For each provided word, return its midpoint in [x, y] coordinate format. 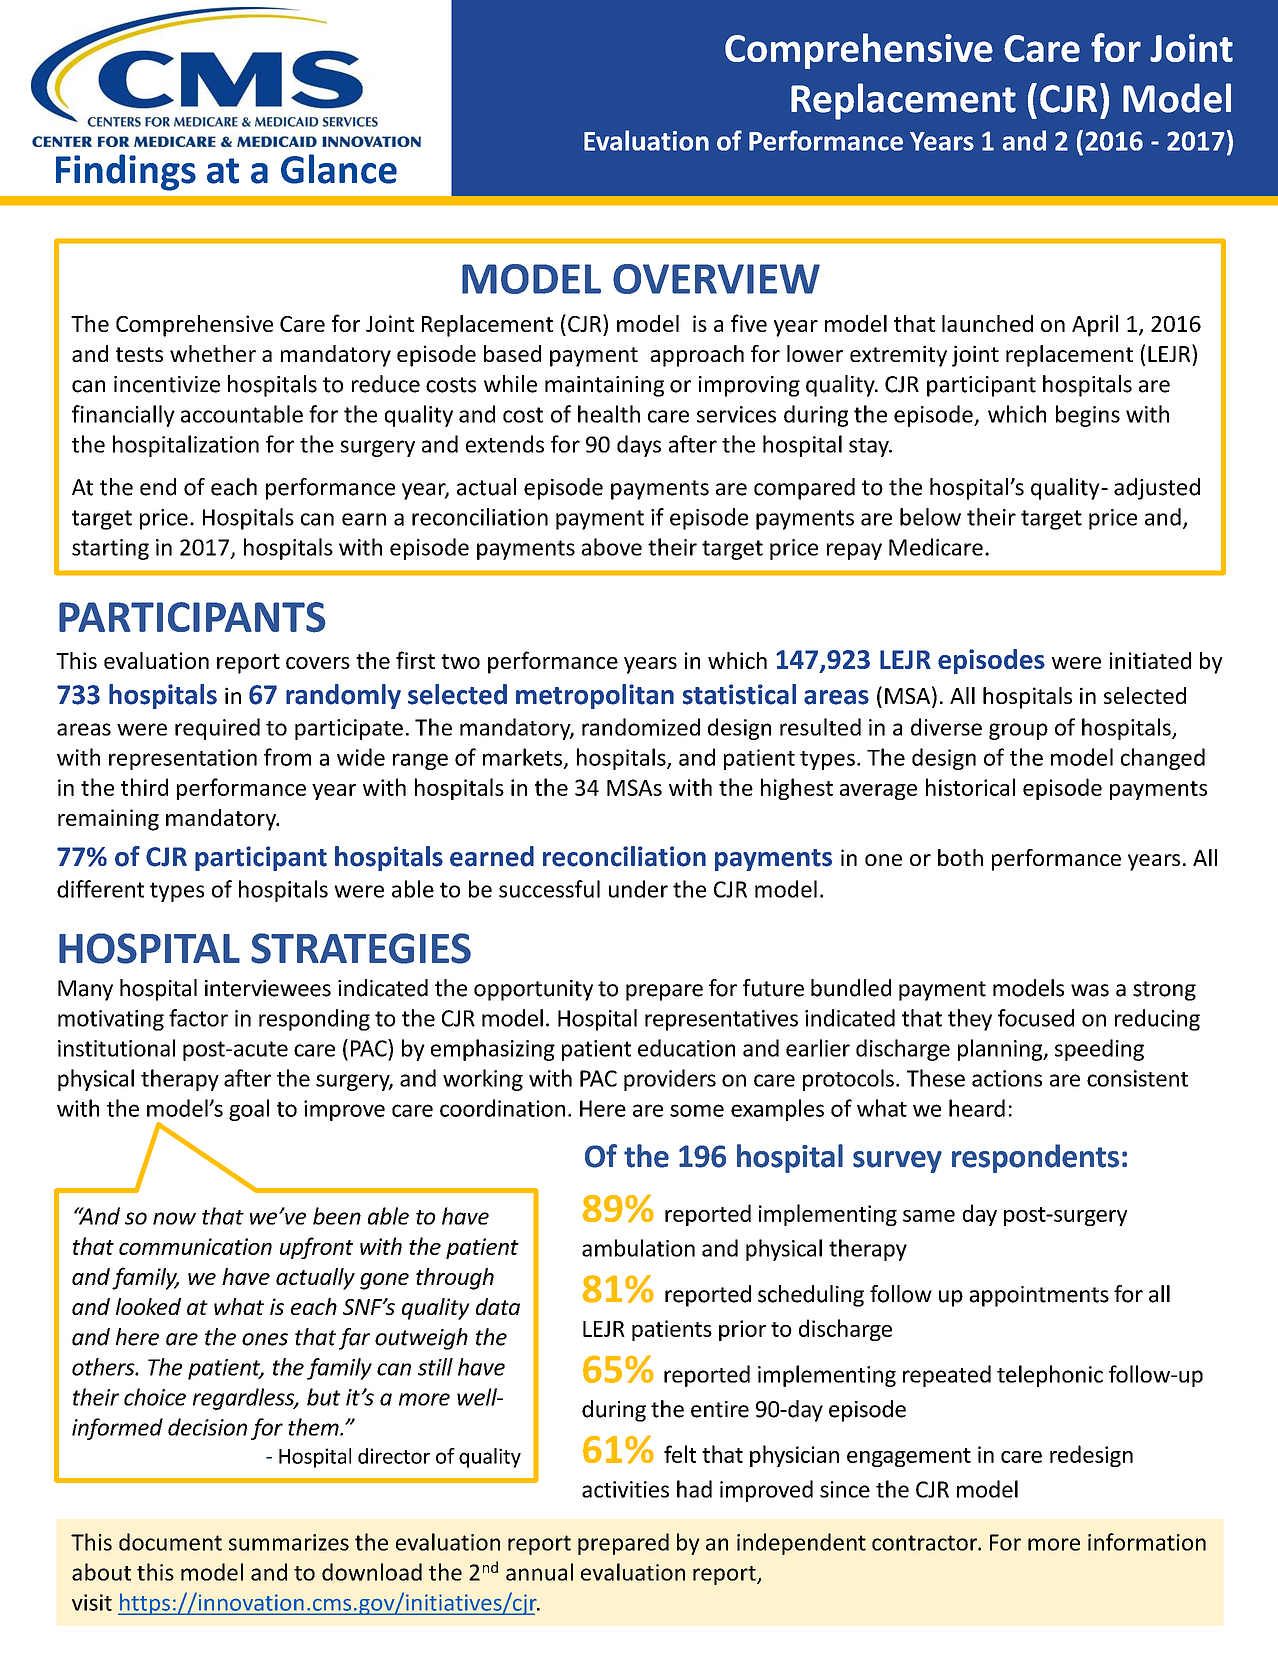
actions [1007, 1078]
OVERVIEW [716, 279]
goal [249, 1110]
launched [987, 323]
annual [539, 1572]
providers [670, 1080]
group [1018, 731]
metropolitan [595, 696]
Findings [126, 172]
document [170, 1542]
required [217, 729]
